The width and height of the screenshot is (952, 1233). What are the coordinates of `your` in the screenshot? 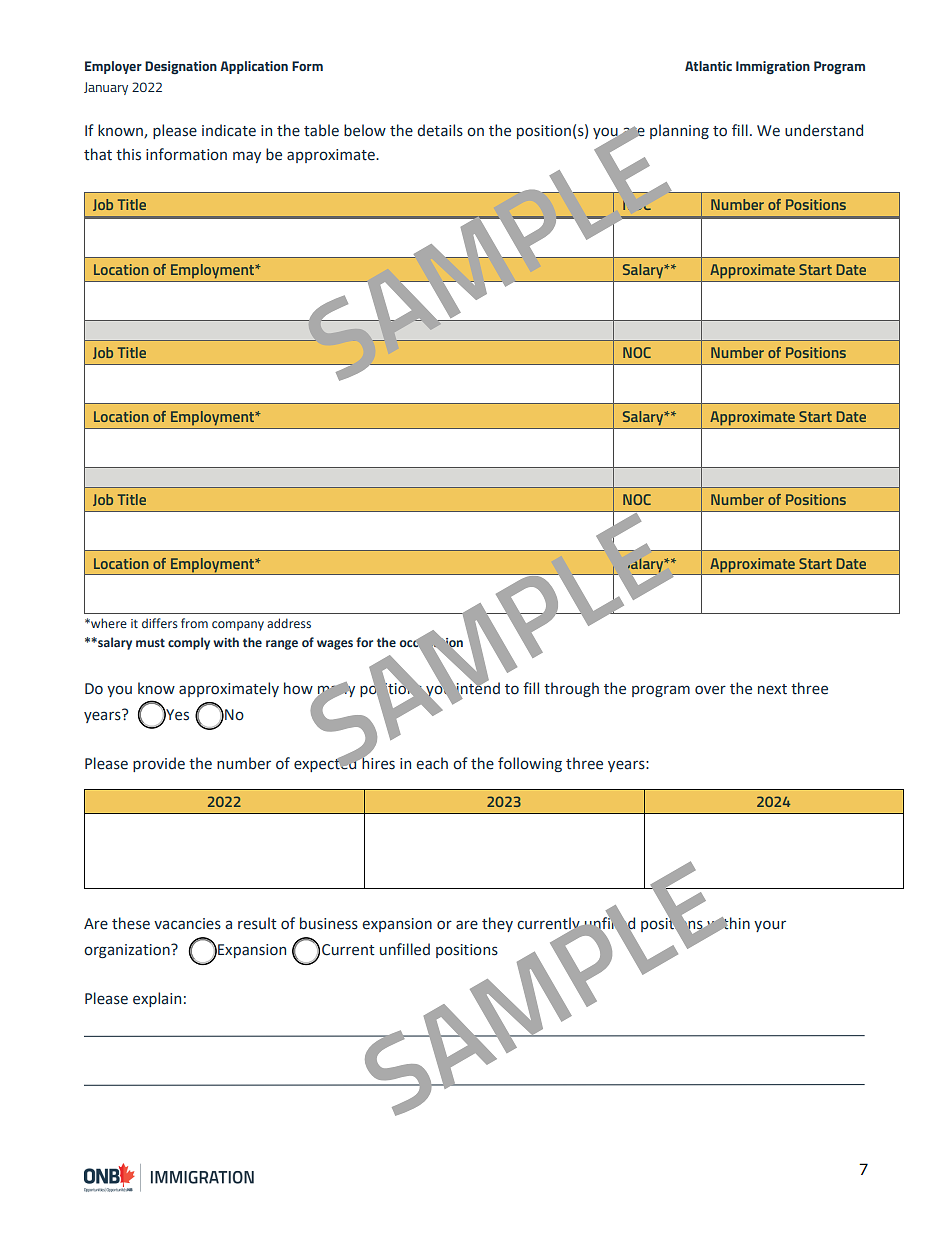 It's located at (770, 926).
